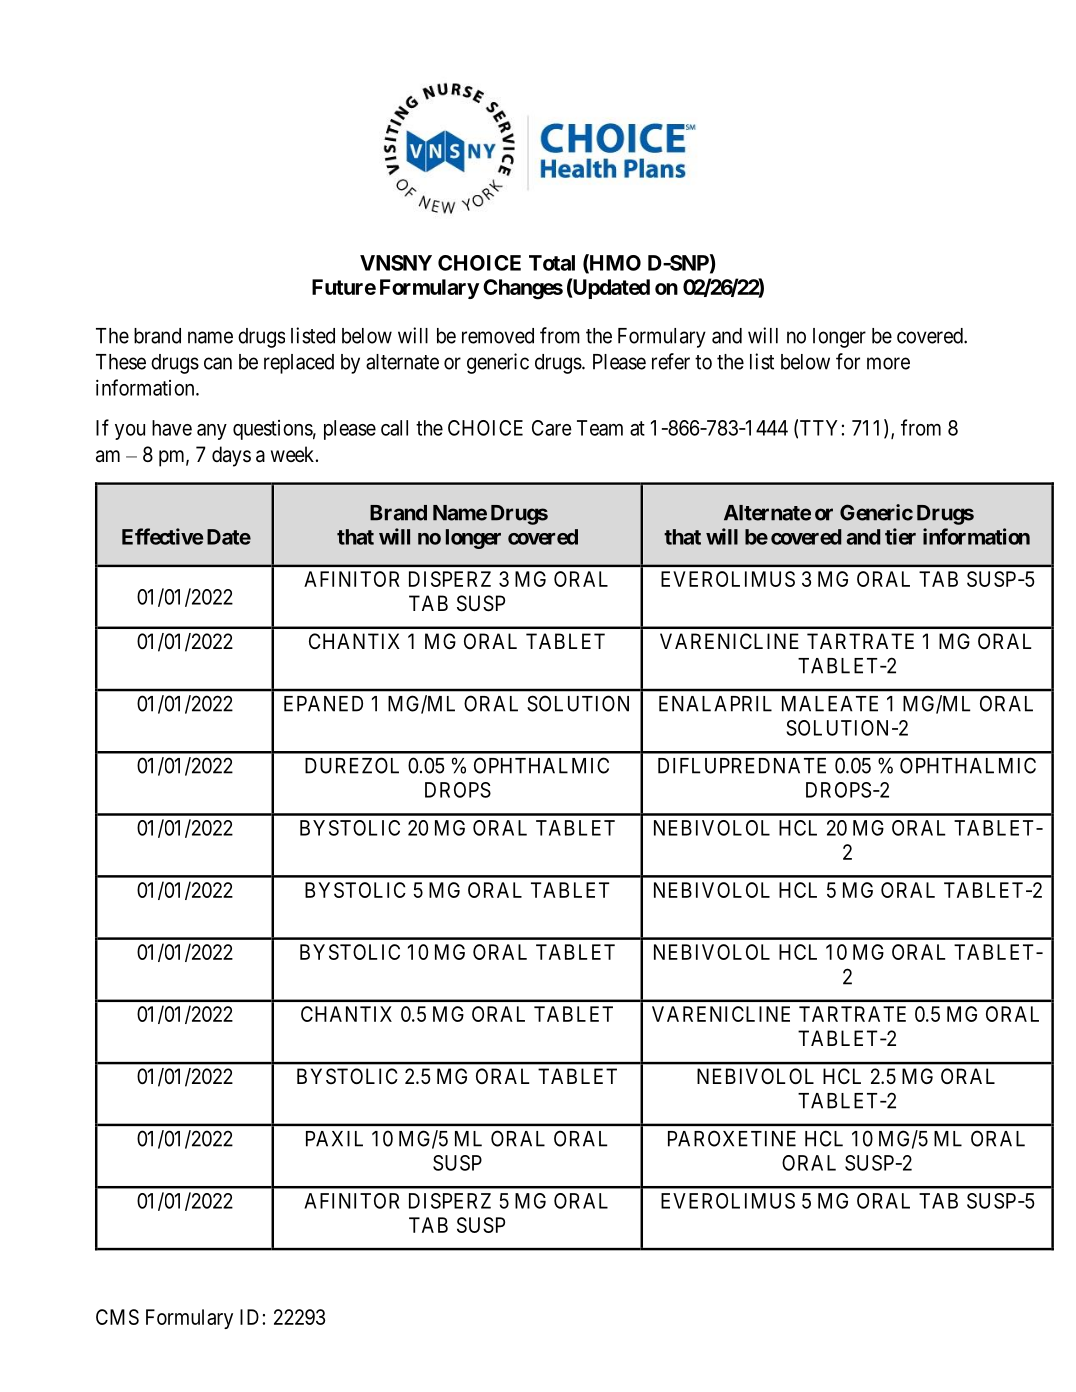 This screenshot has height=1392, width=1076. Describe the element at coordinates (732, 1138) in the screenshot. I see `PAROXETINE` at that location.
